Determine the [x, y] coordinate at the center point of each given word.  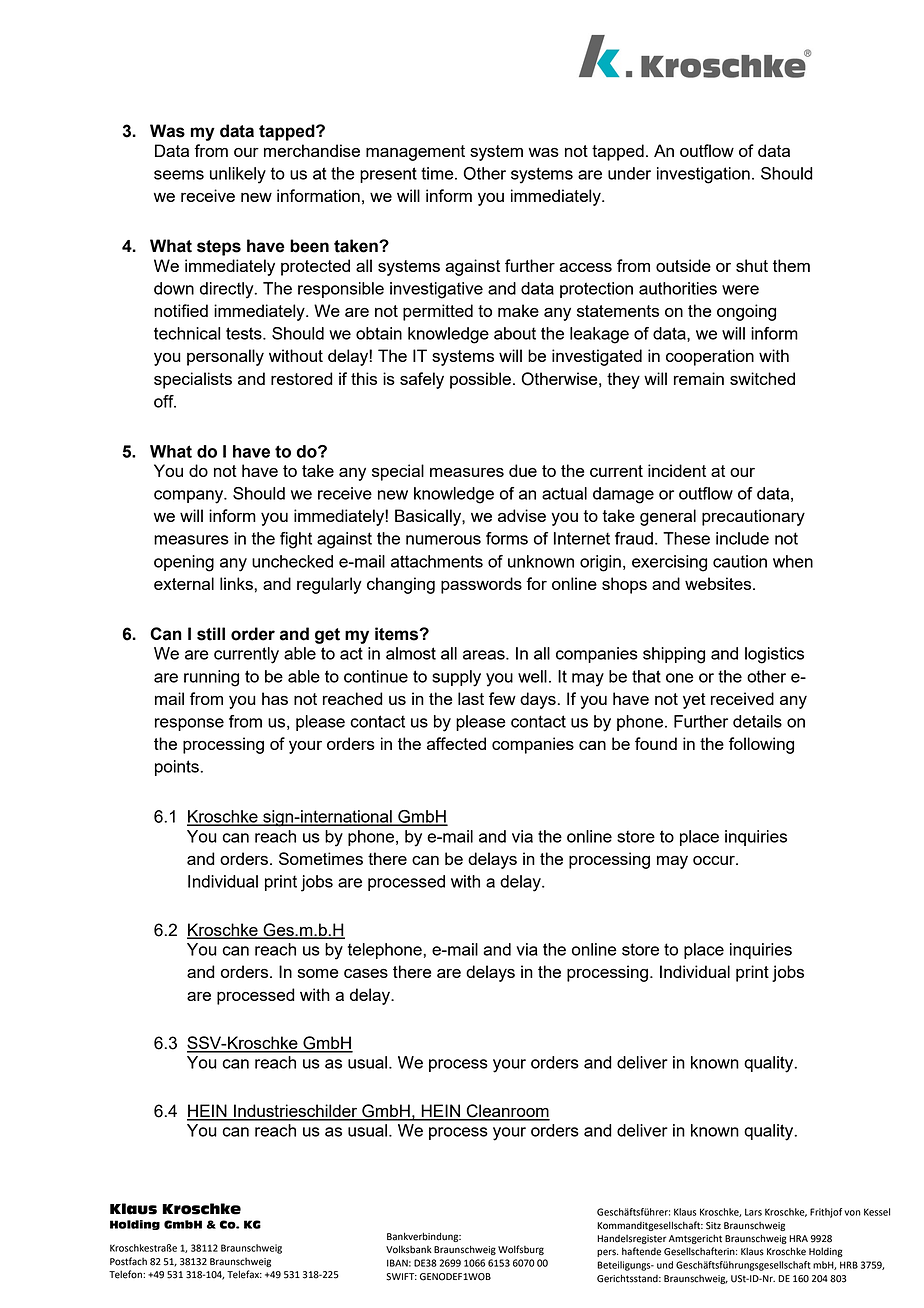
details [757, 721]
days [538, 700]
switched [762, 378]
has [275, 698]
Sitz [713, 1226]
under [629, 173]
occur [715, 860]
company [190, 497]
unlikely [238, 175]
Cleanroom [507, 1112]
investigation [703, 175]
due [523, 470]
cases [366, 973]
